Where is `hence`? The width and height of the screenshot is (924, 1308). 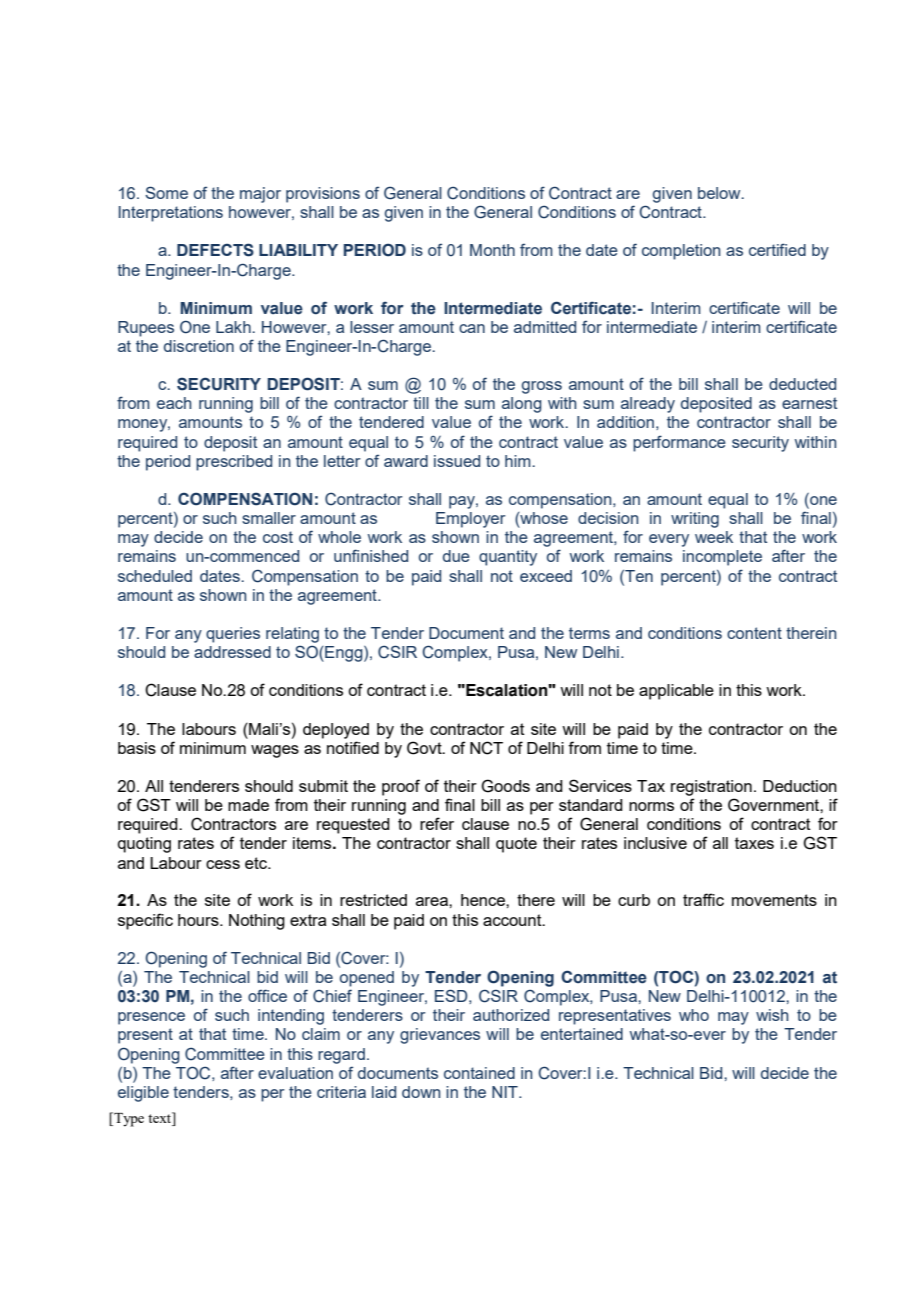 hence is located at coordinates (484, 900).
